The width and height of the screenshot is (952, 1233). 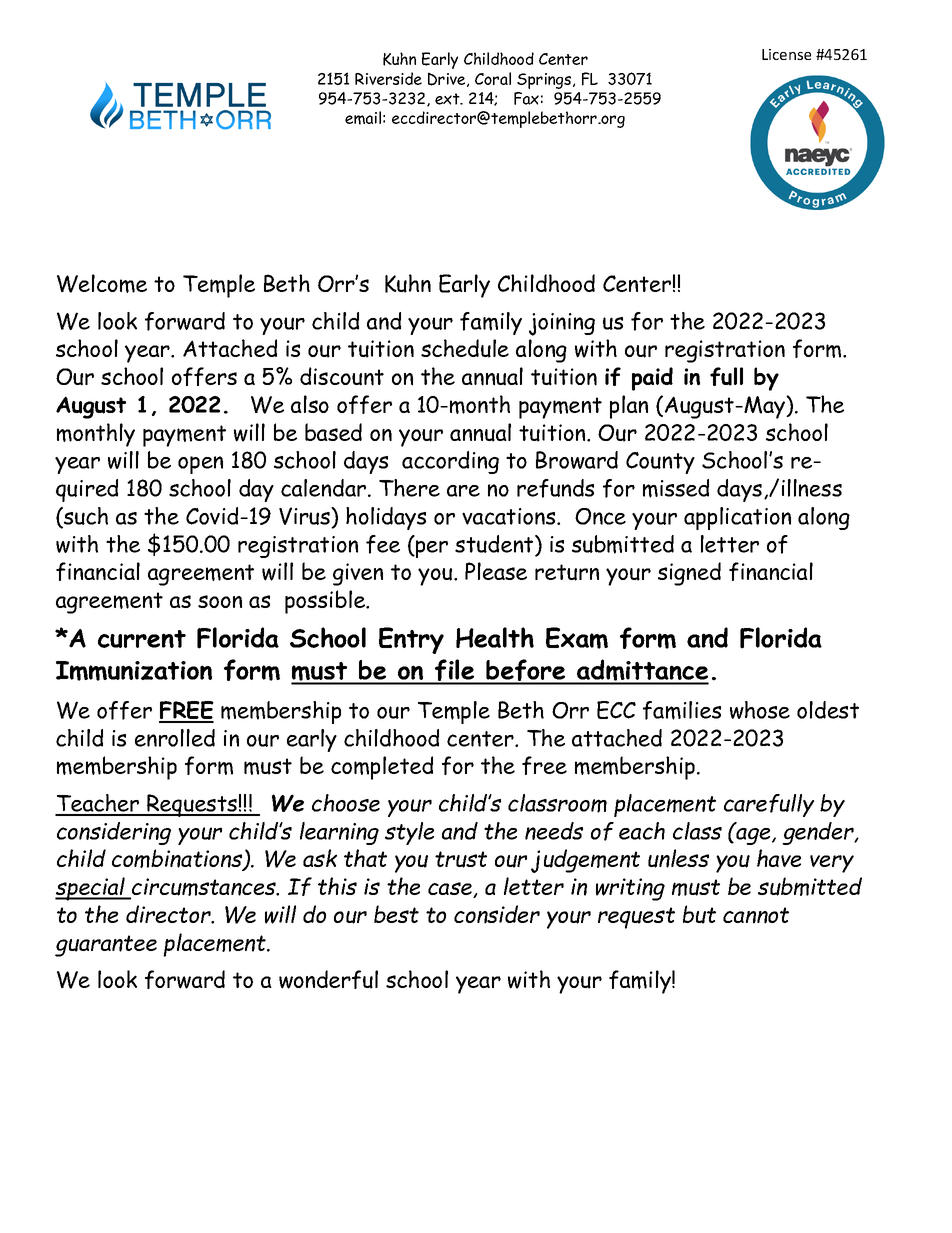 I want to click on ext, so click(x=448, y=99).
